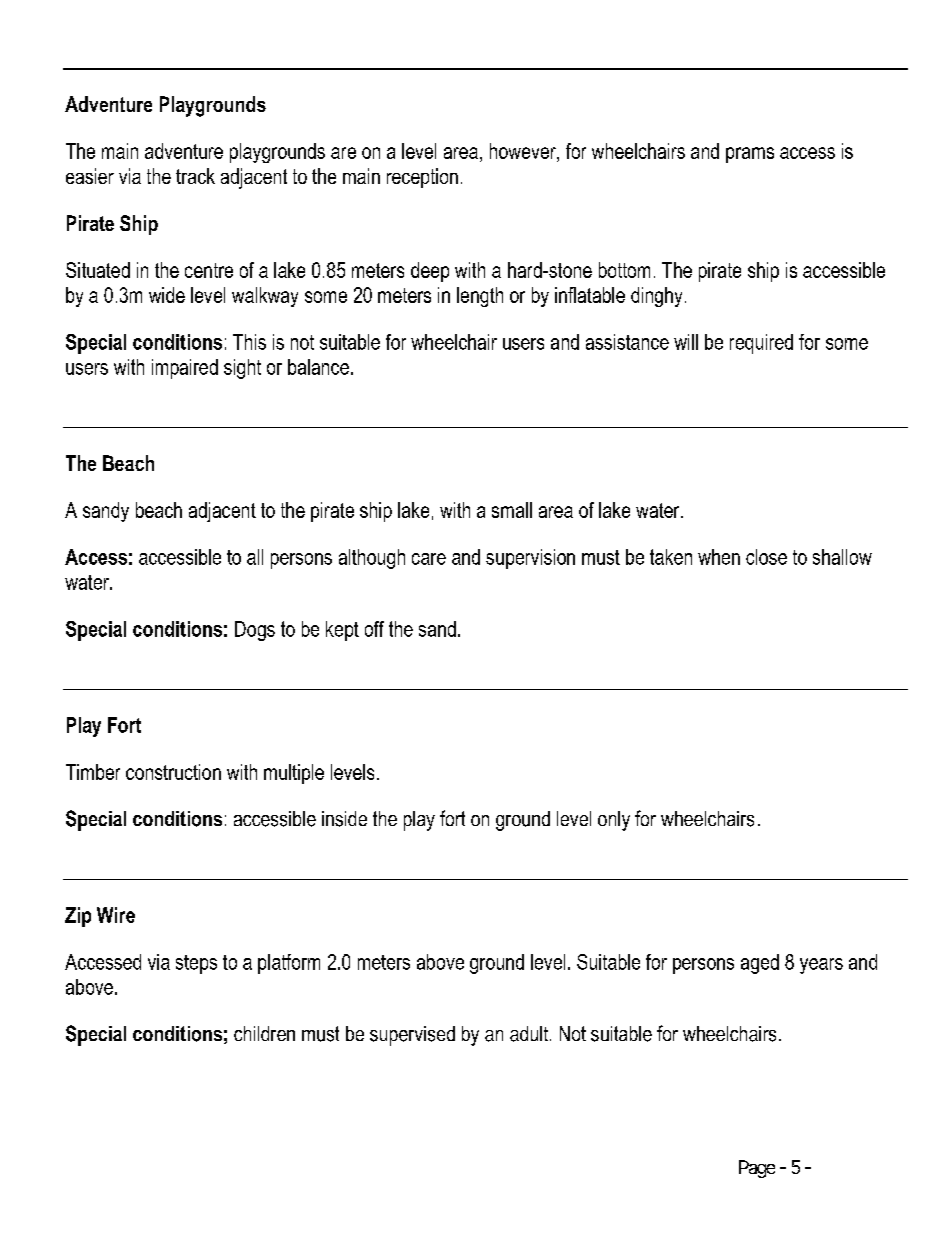 The height and width of the page is (1233, 952). I want to click on inside, so click(344, 819).
